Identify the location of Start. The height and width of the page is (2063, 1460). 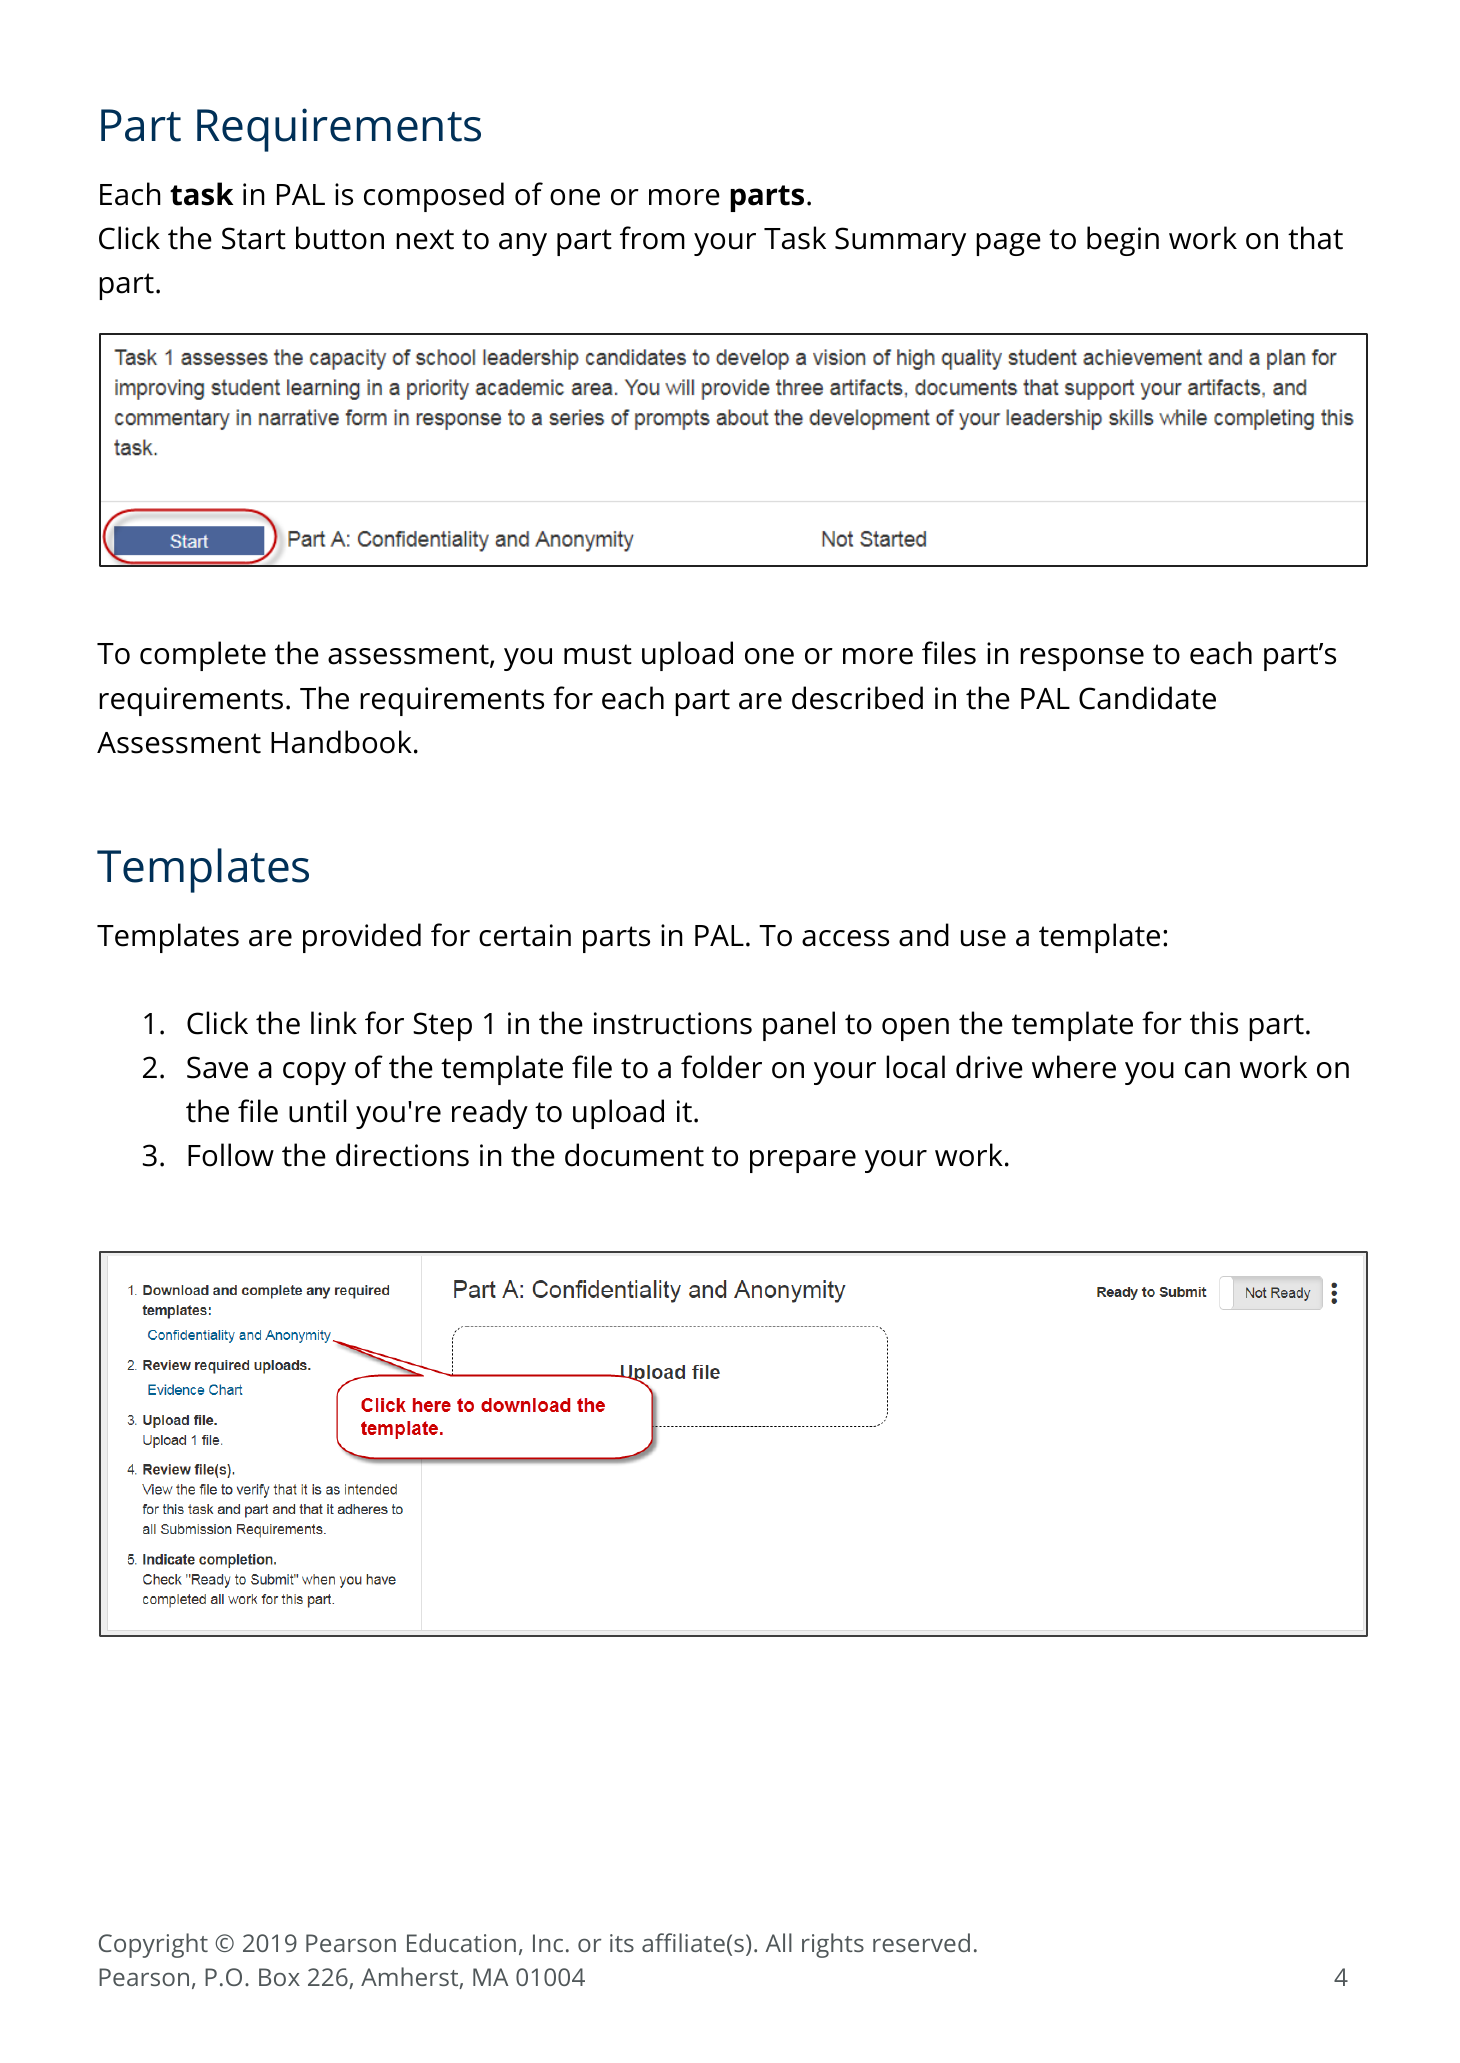
(254, 238).
